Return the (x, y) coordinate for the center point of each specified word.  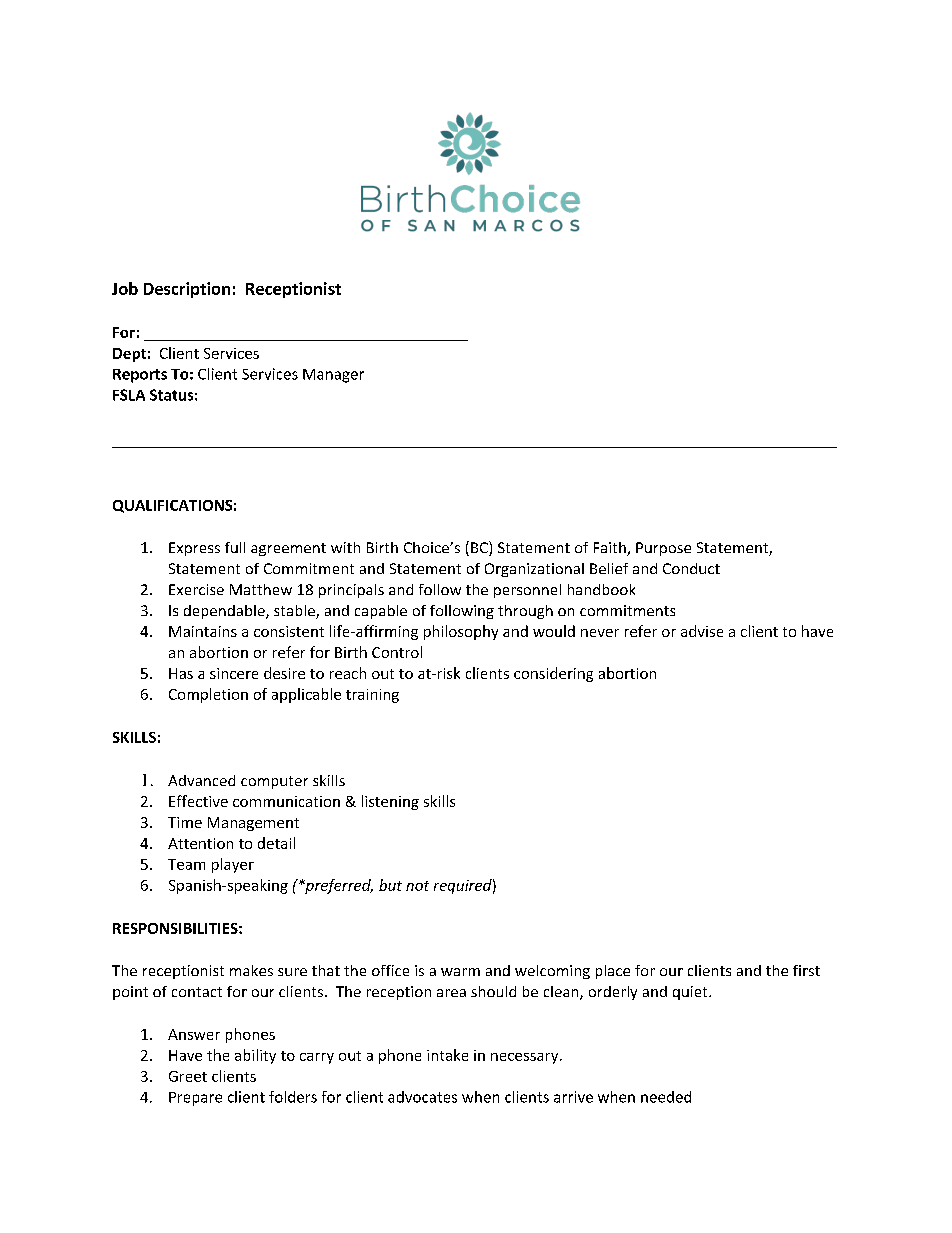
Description (187, 290)
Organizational (534, 570)
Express (194, 549)
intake (447, 1055)
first (806, 970)
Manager (333, 376)
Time (185, 822)
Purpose (663, 549)
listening (390, 802)
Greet (188, 1076)
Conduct (691, 568)
